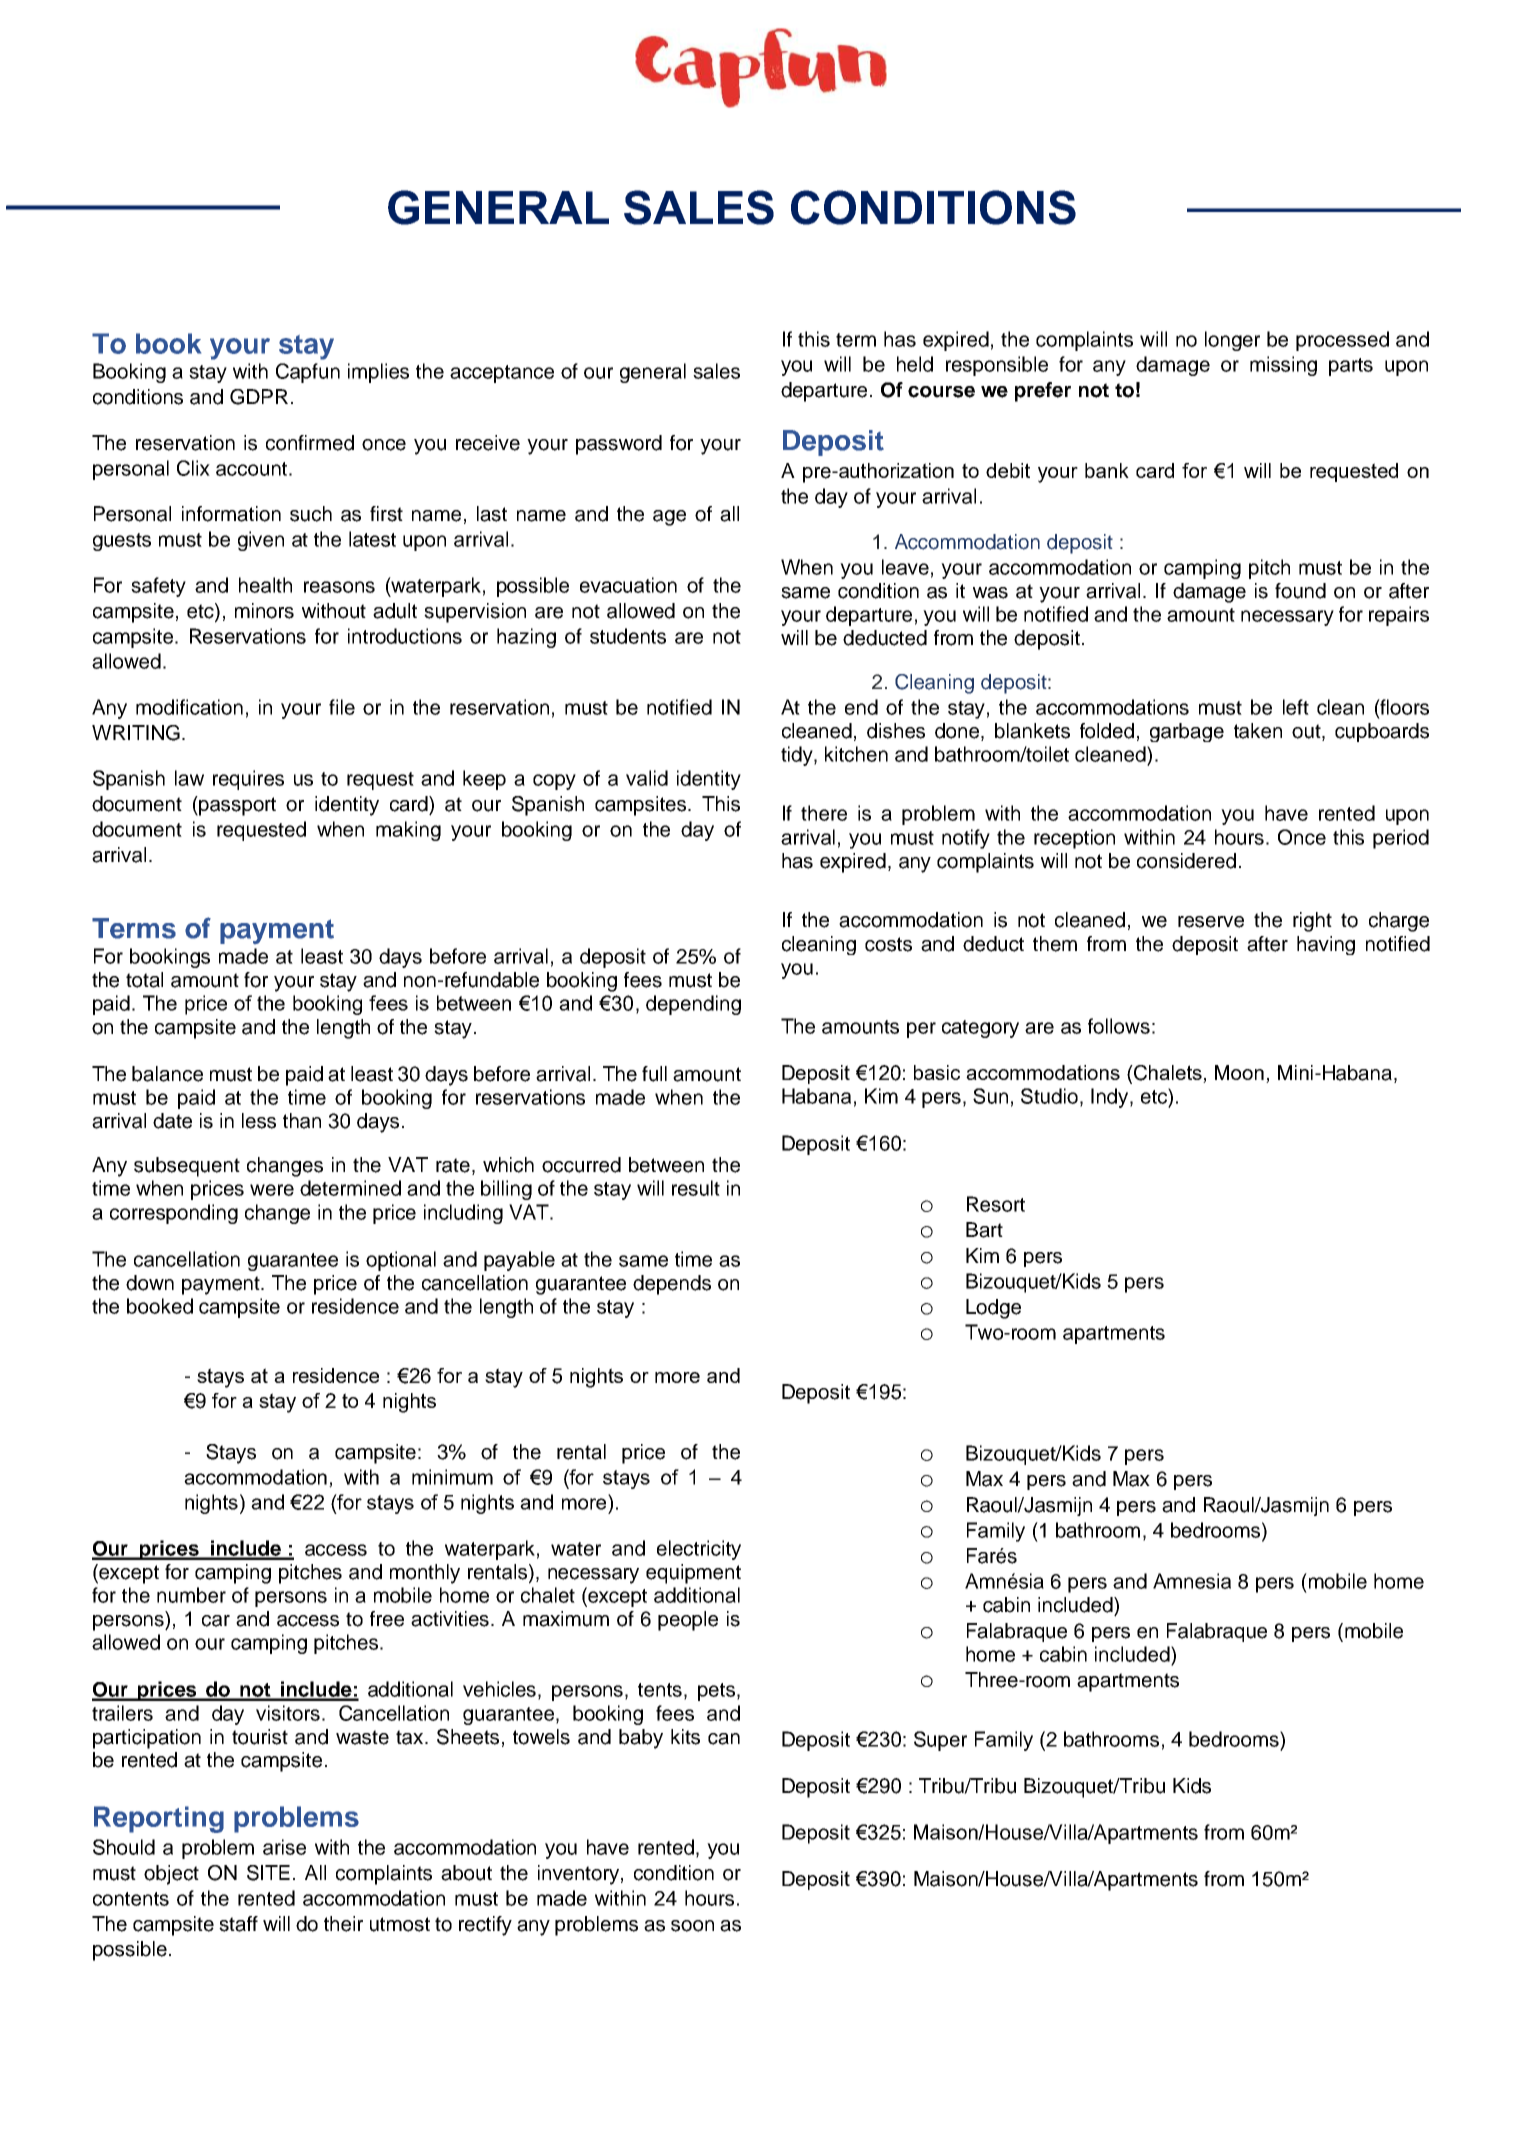  What do you see at coordinates (259, 1121) in the screenshot?
I see `less` at bounding box center [259, 1121].
